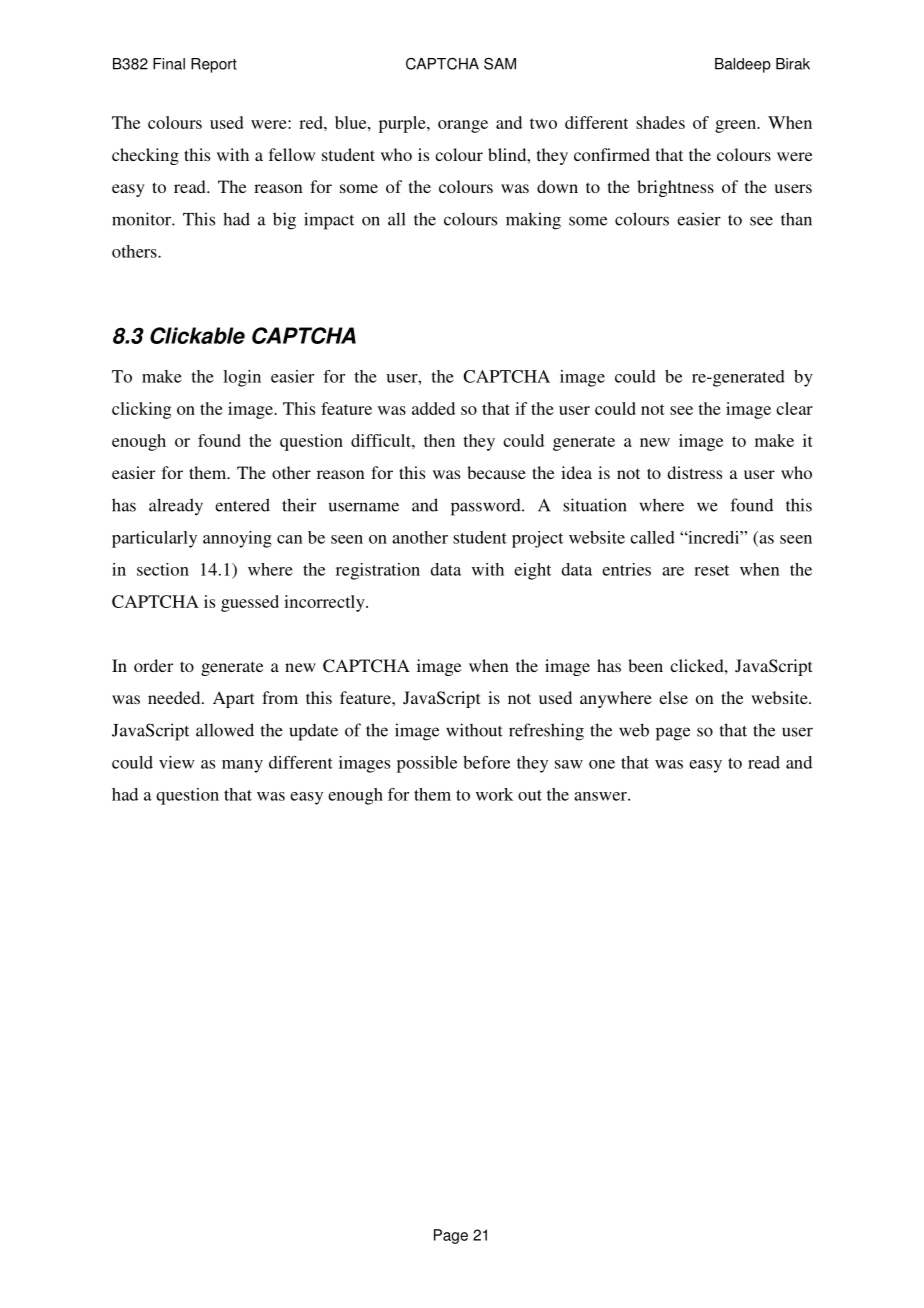 The image size is (924, 1308). Describe the element at coordinates (736, 126) in the screenshot. I see `green` at that location.
